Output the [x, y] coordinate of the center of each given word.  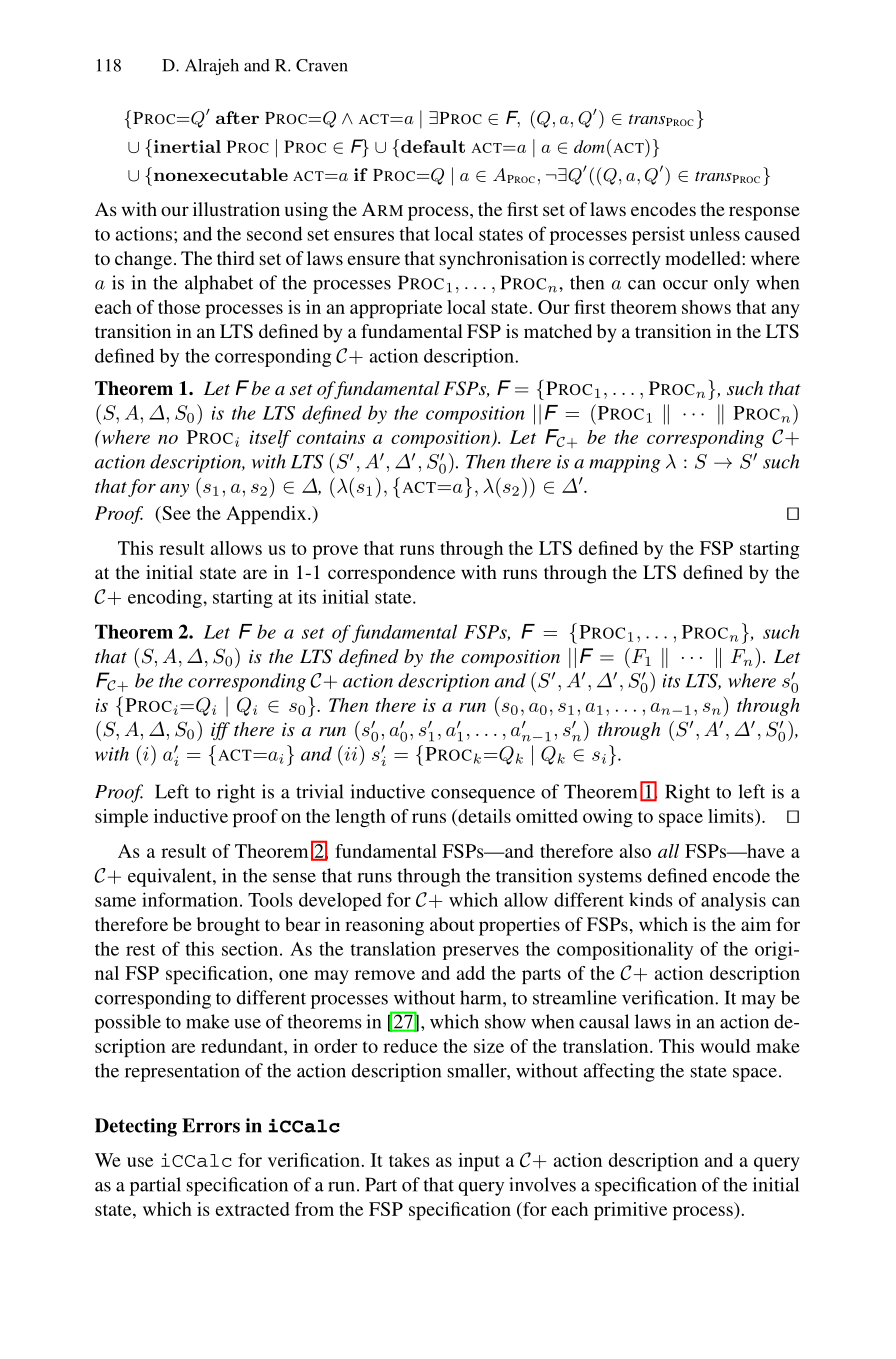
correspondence [391, 574]
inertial [187, 146]
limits [732, 816]
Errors [211, 1125]
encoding [166, 598]
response [764, 213]
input [479, 1162]
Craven [322, 65]
